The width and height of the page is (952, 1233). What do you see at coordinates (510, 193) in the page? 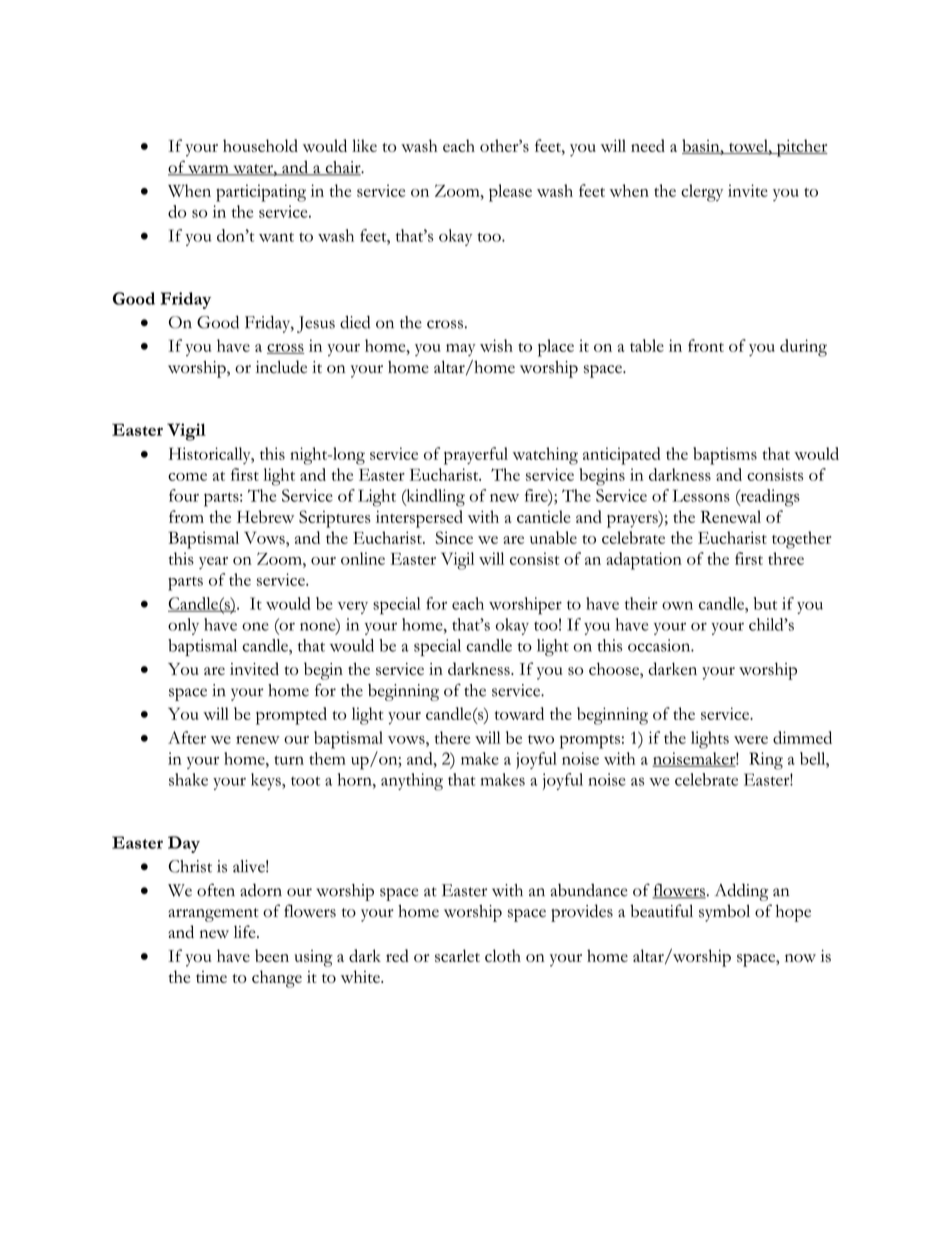
I see `please` at bounding box center [510, 193].
